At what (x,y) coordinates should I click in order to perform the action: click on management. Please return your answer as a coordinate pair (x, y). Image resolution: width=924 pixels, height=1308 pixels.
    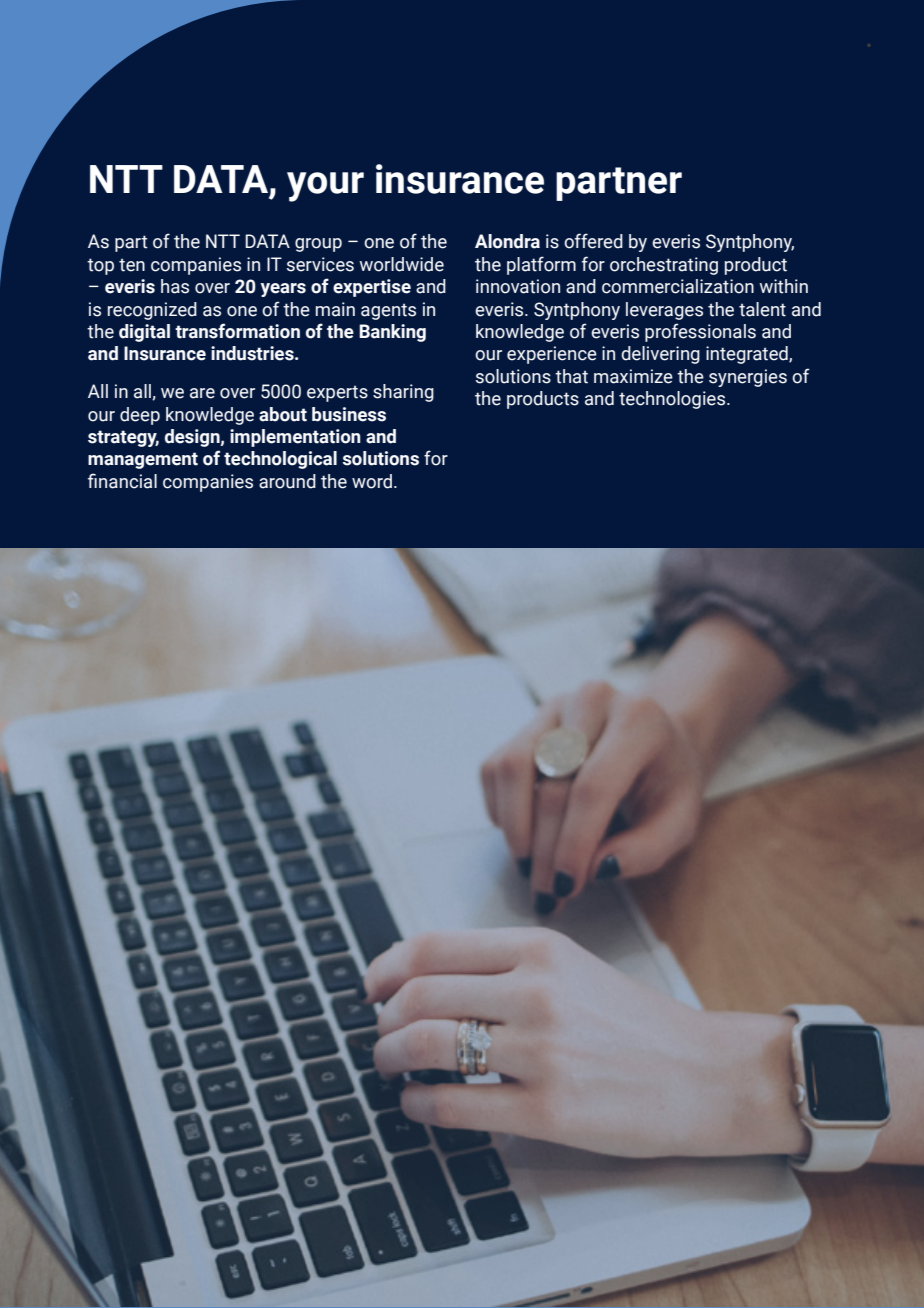
    Looking at the image, I should click on (143, 460).
